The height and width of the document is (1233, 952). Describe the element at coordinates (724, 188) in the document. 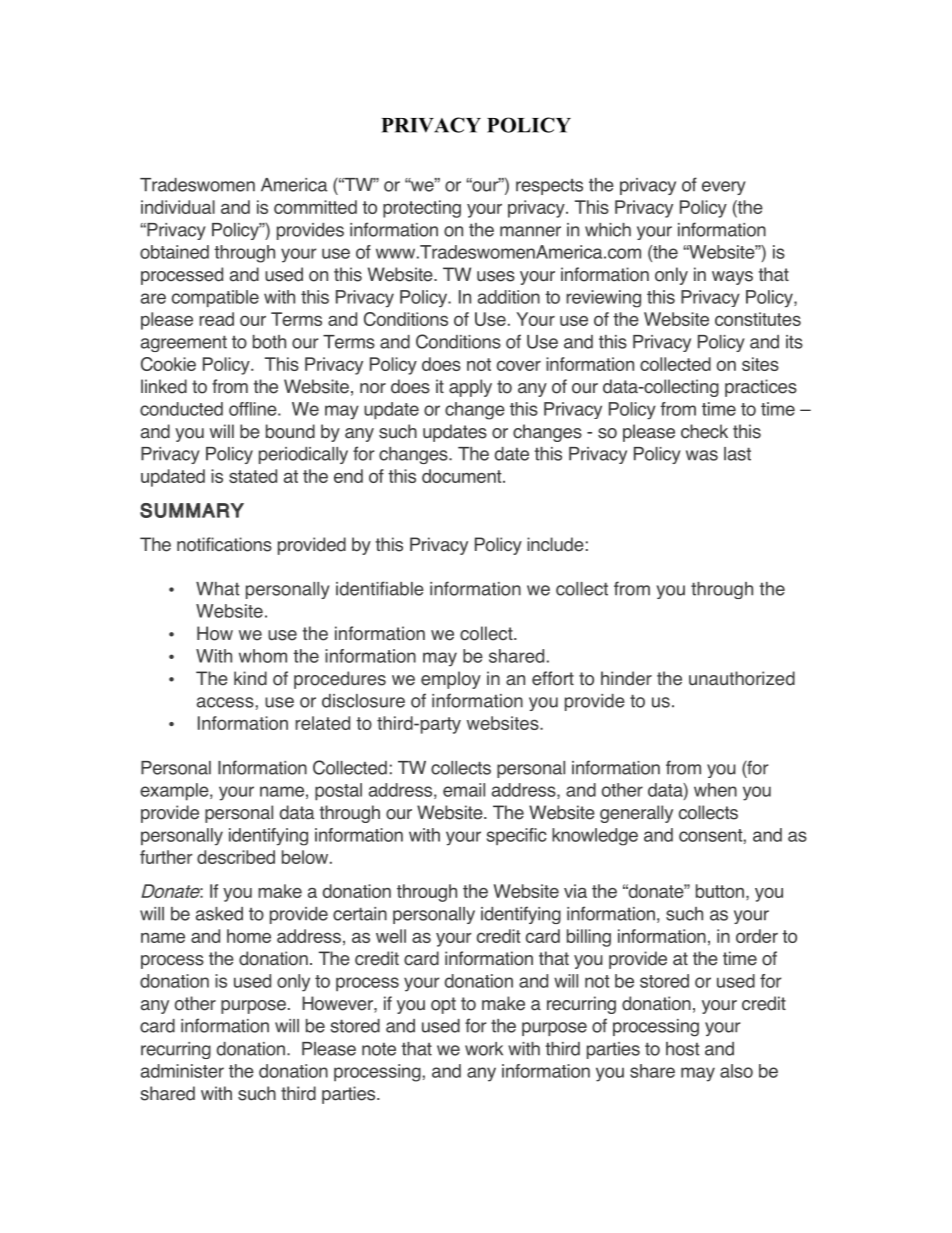

I see `every` at that location.
